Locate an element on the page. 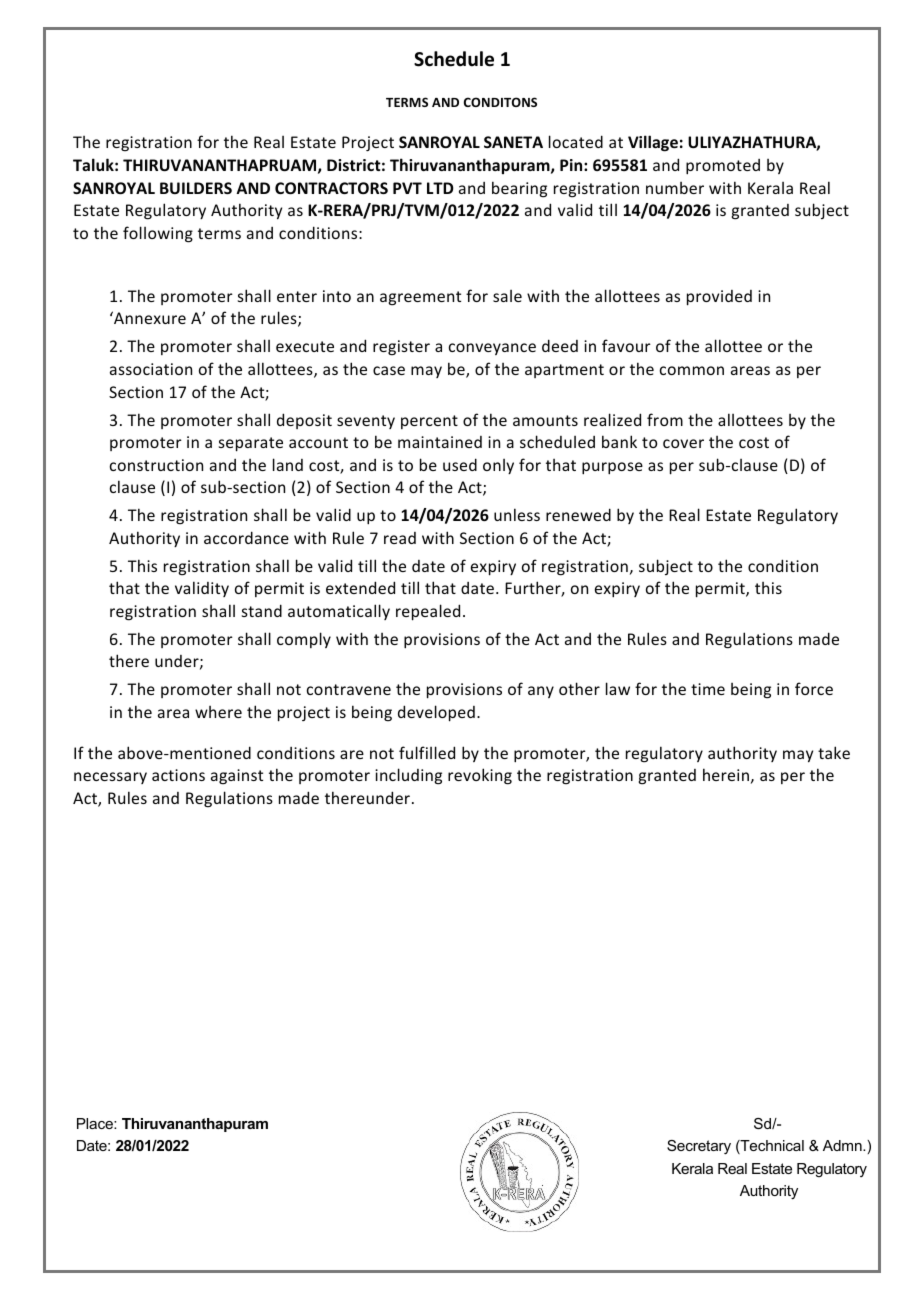  stand is located at coordinates (262, 610).
